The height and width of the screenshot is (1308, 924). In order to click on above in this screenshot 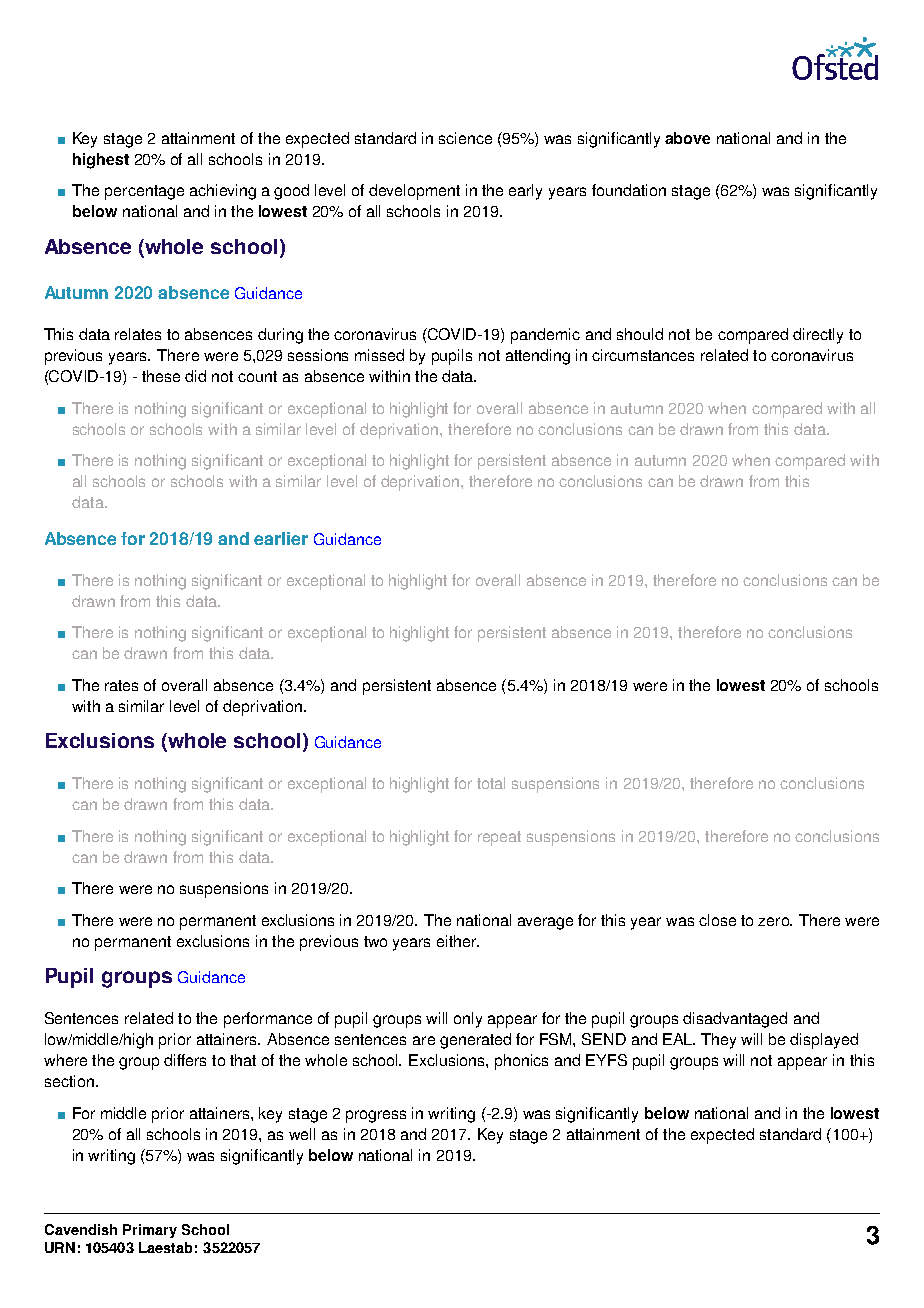, I will do `click(687, 138)`.
